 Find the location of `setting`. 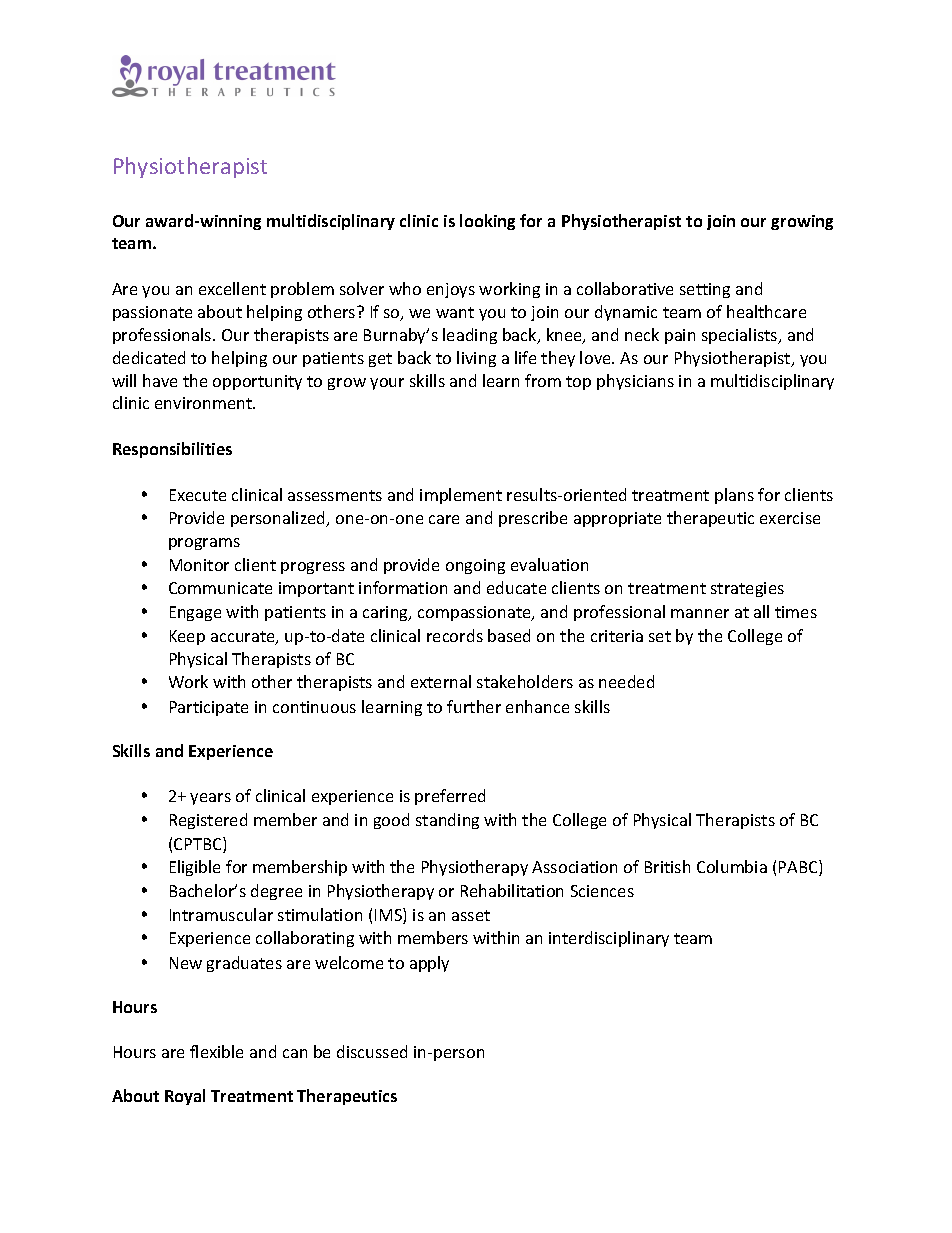

setting is located at coordinates (705, 290).
